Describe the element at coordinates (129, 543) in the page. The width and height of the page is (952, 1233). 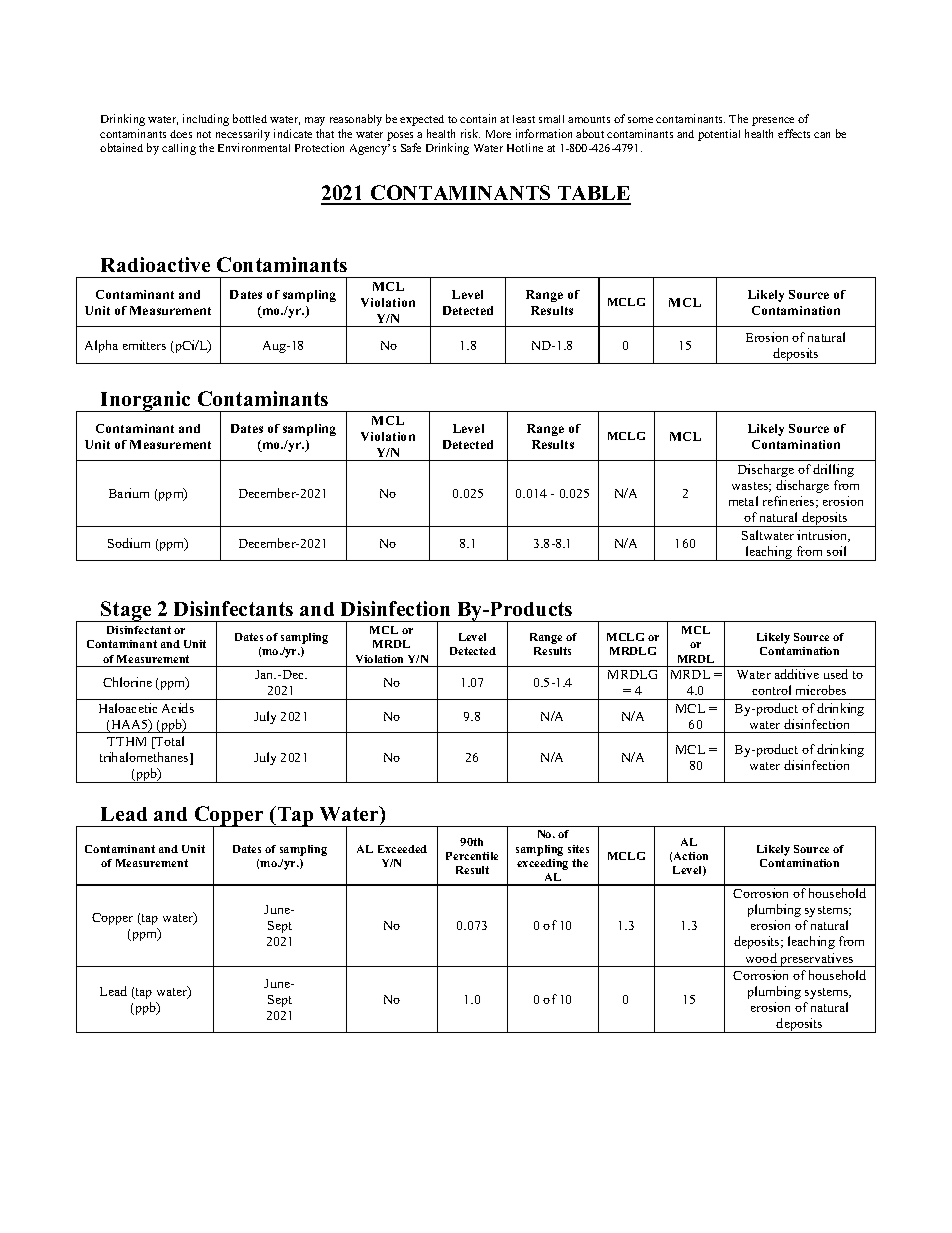
I see `Sodium` at that location.
